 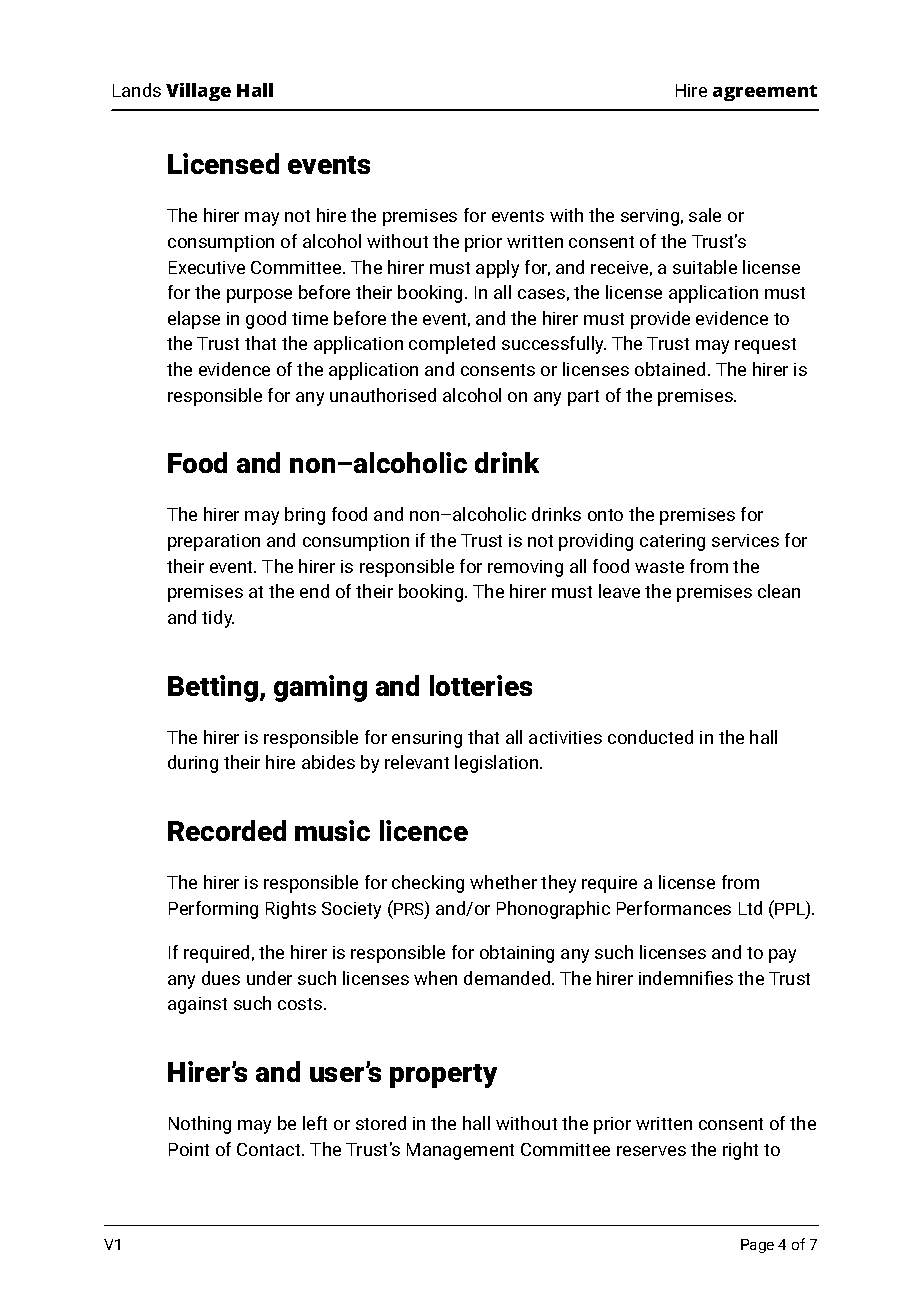 I want to click on agreement, so click(x=765, y=93).
